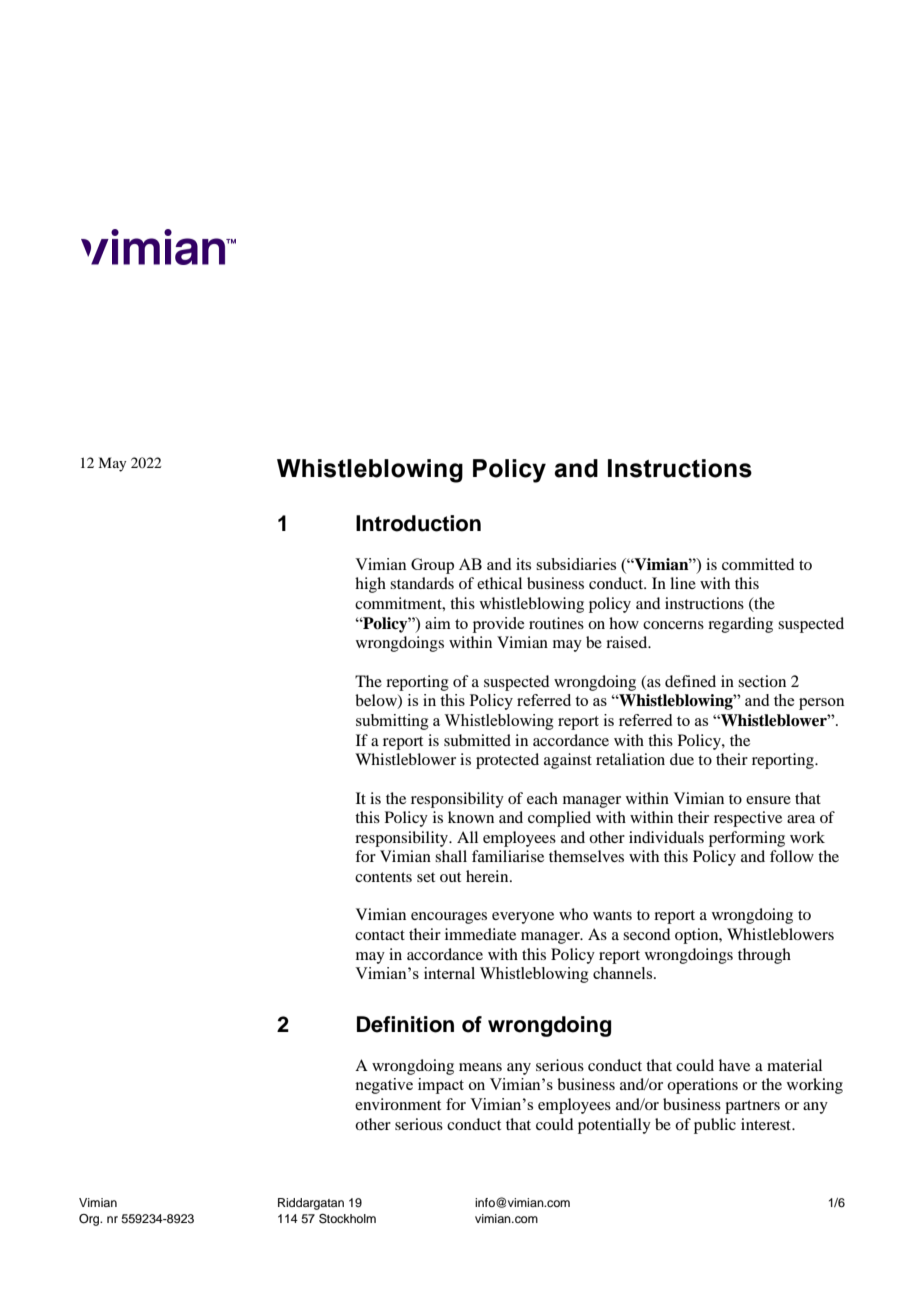 The height and width of the image is (1308, 924). What do you see at coordinates (471, 817) in the image?
I see `known` at bounding box center [471, 817].
